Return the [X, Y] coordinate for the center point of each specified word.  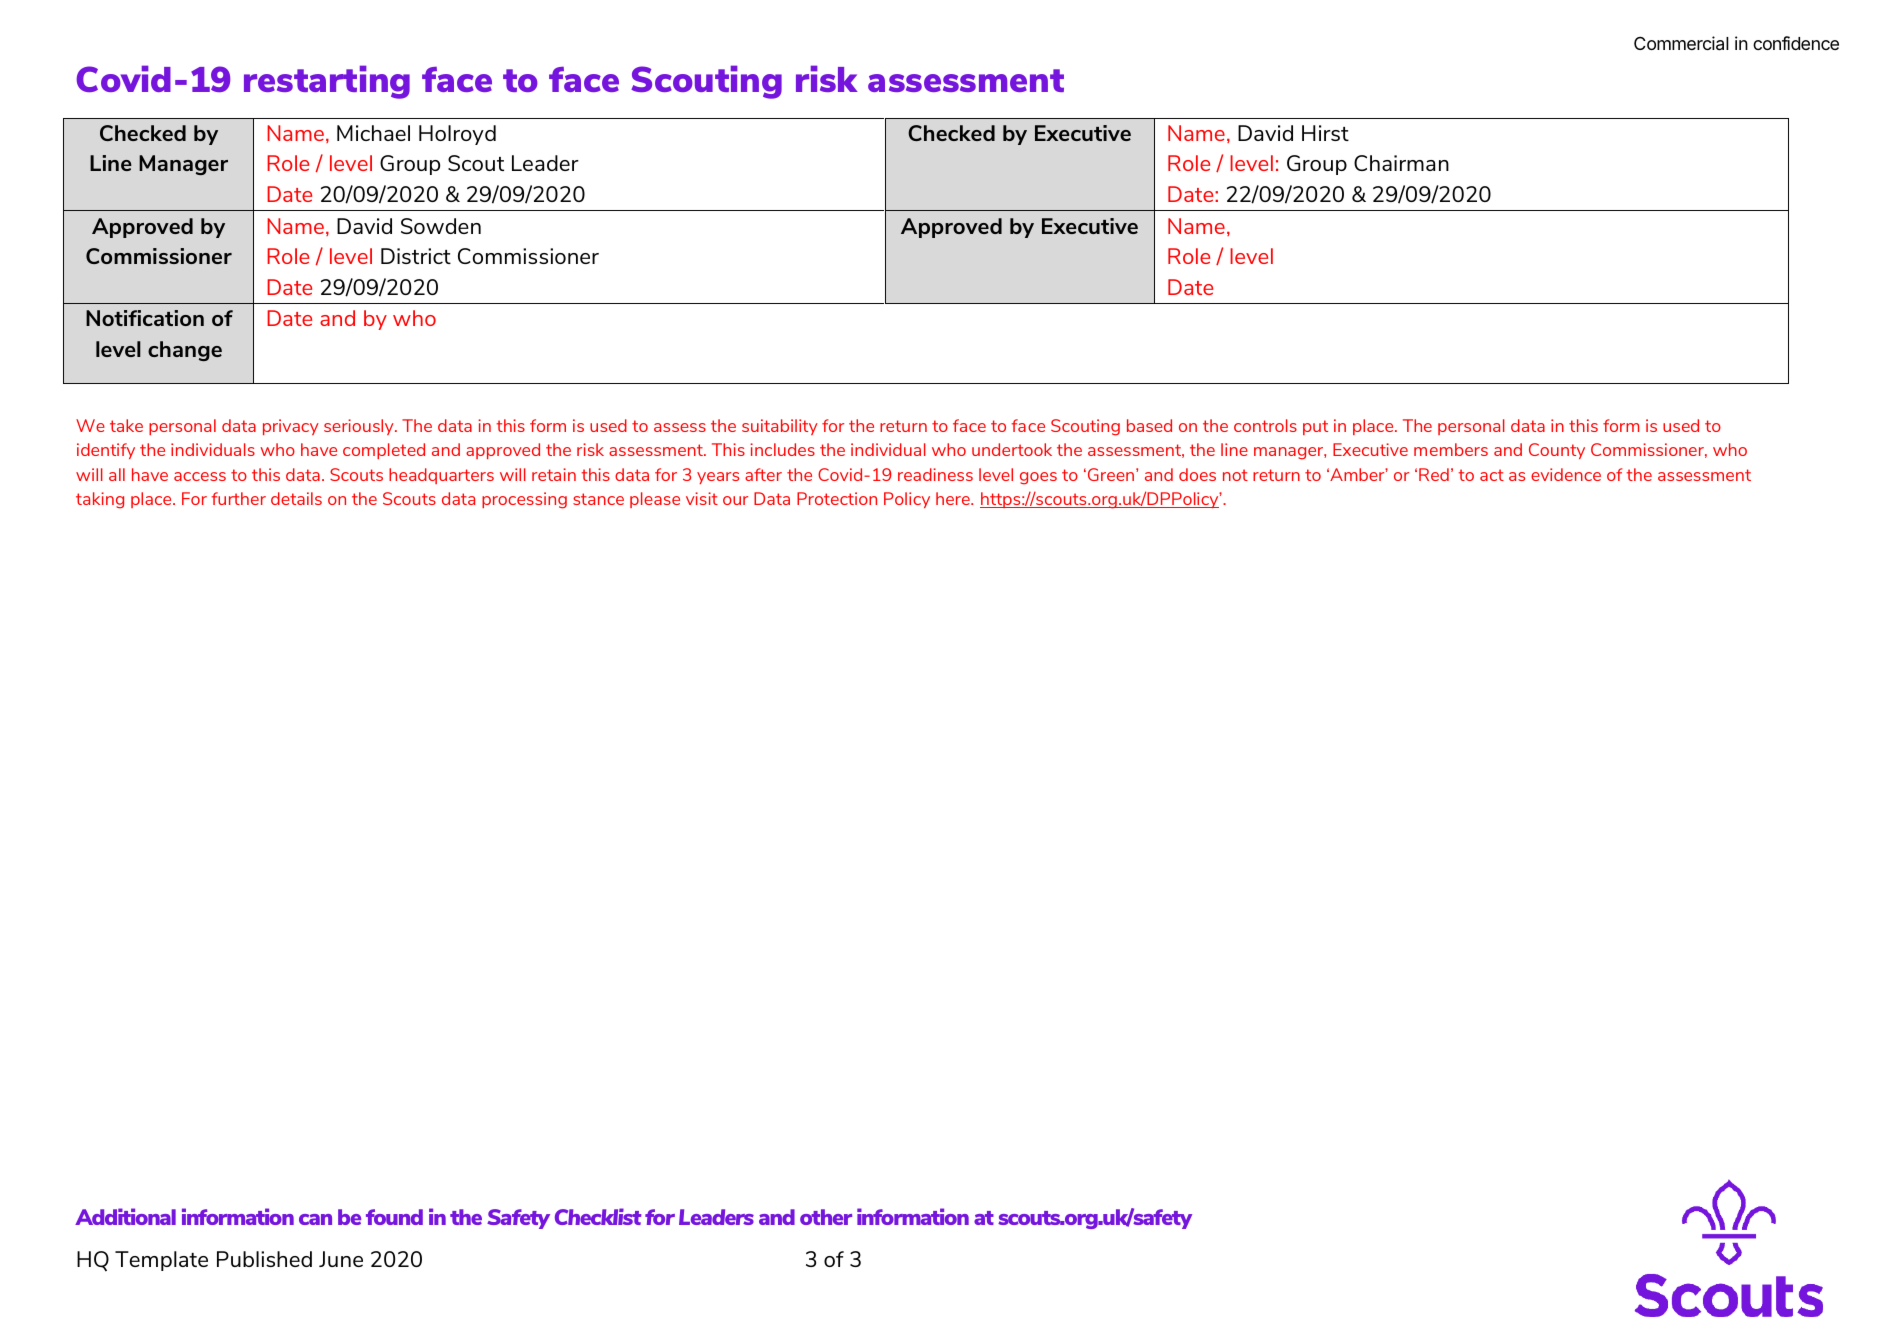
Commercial [1681, 43]
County [1557, 451]
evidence [1566, 474]
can [315, 1219]
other [826, 1217]
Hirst [1325, 133]
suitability [780, 427]
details [296, 498]
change [185, 351]
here [954, 498]
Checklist [598, 1216]
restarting [327, 82]
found [394, 1217]
